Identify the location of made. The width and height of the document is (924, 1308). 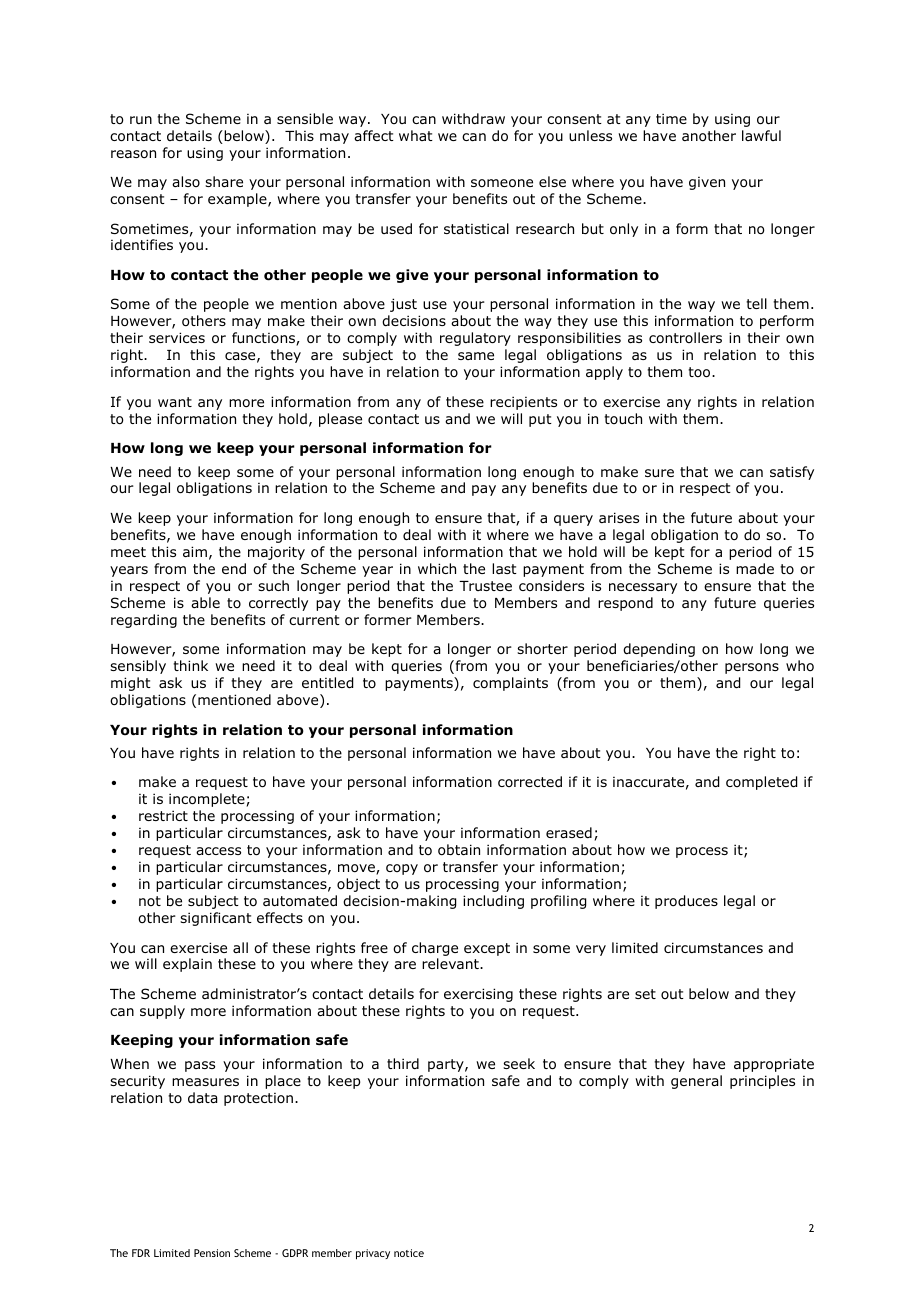
(755, 568).
